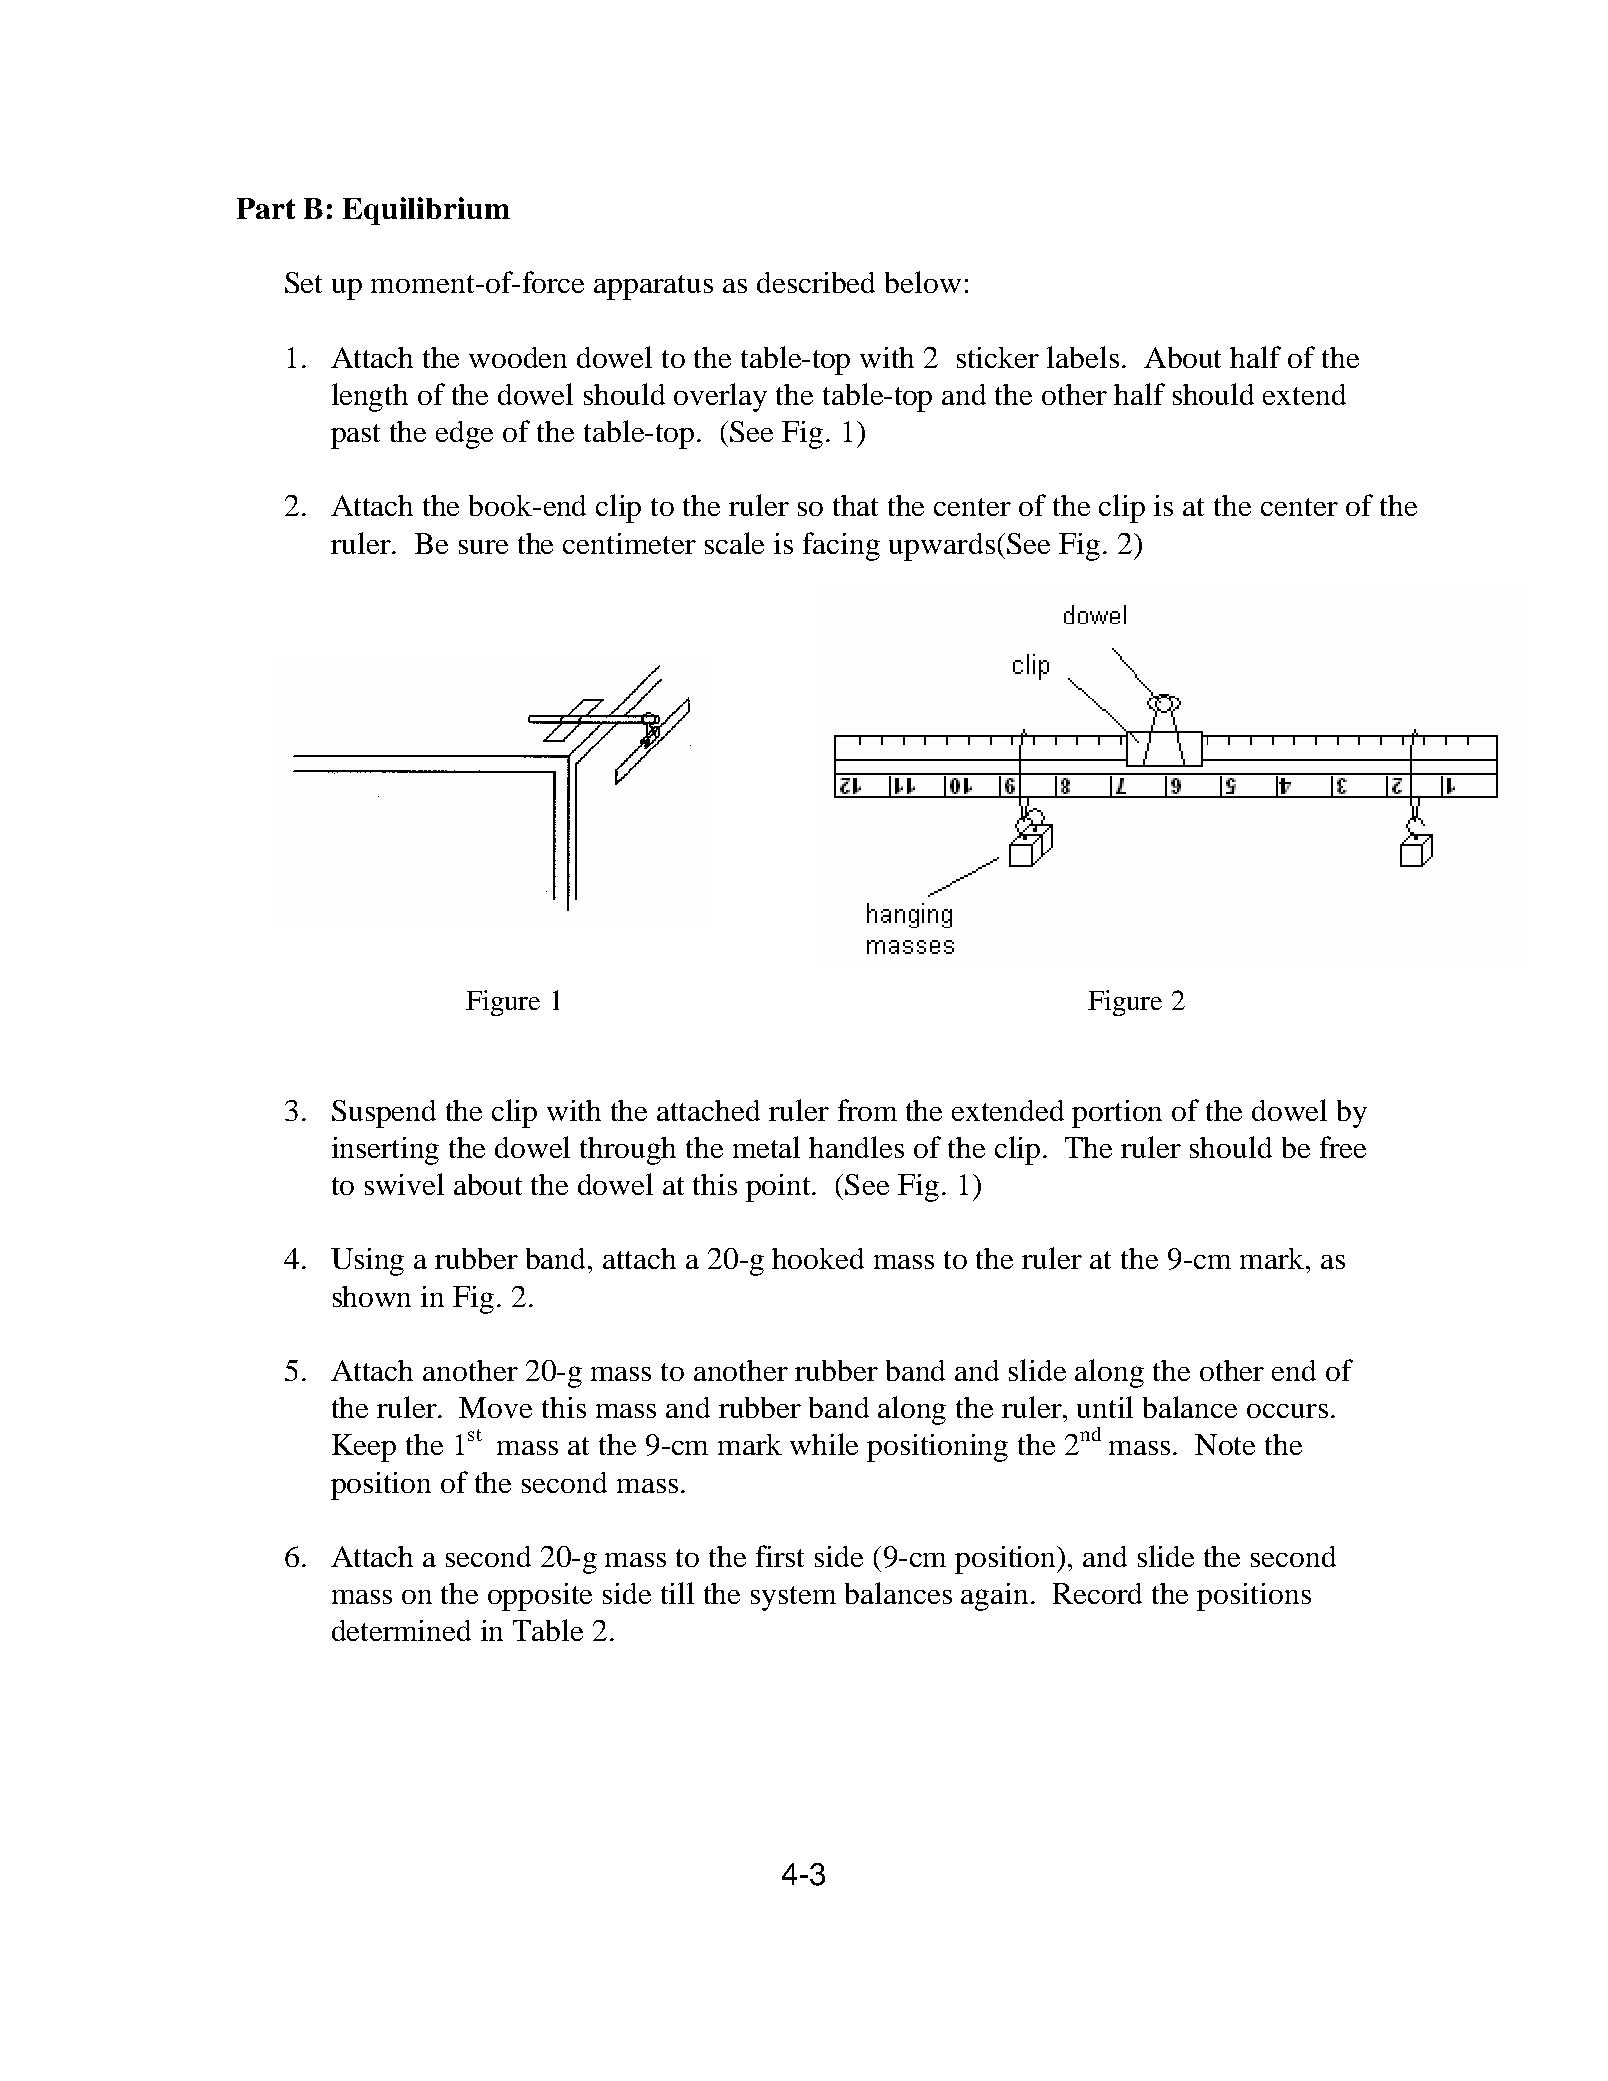  I want to click on described, so click(816, 282).
